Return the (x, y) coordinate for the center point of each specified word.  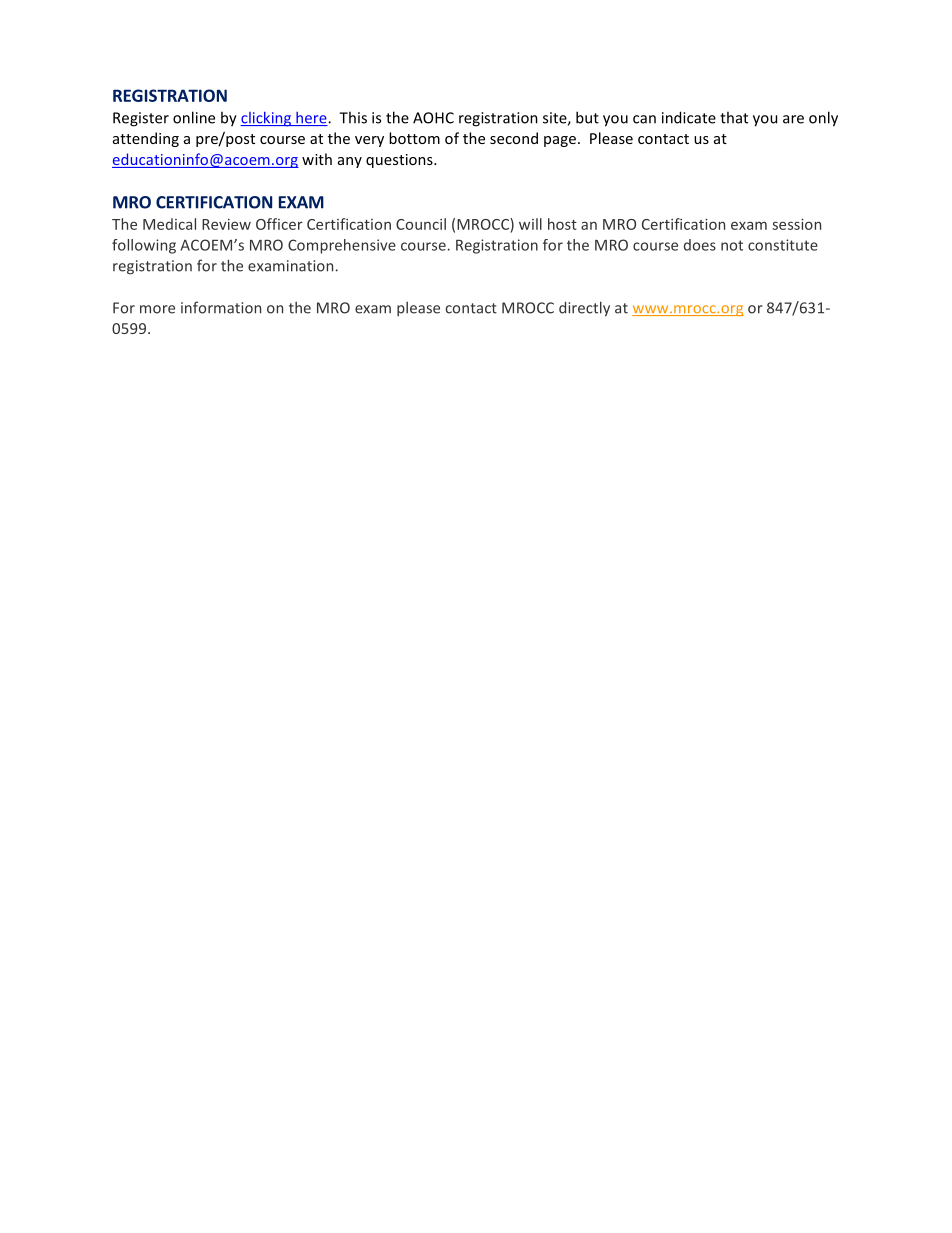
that (734, 117)
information (221, 307)
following (144, 246)
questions (400, 161)
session (796, 224)
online (194, 117)
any (350, 162)
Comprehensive (342, 246)
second (514, 138)
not (732, 245)
